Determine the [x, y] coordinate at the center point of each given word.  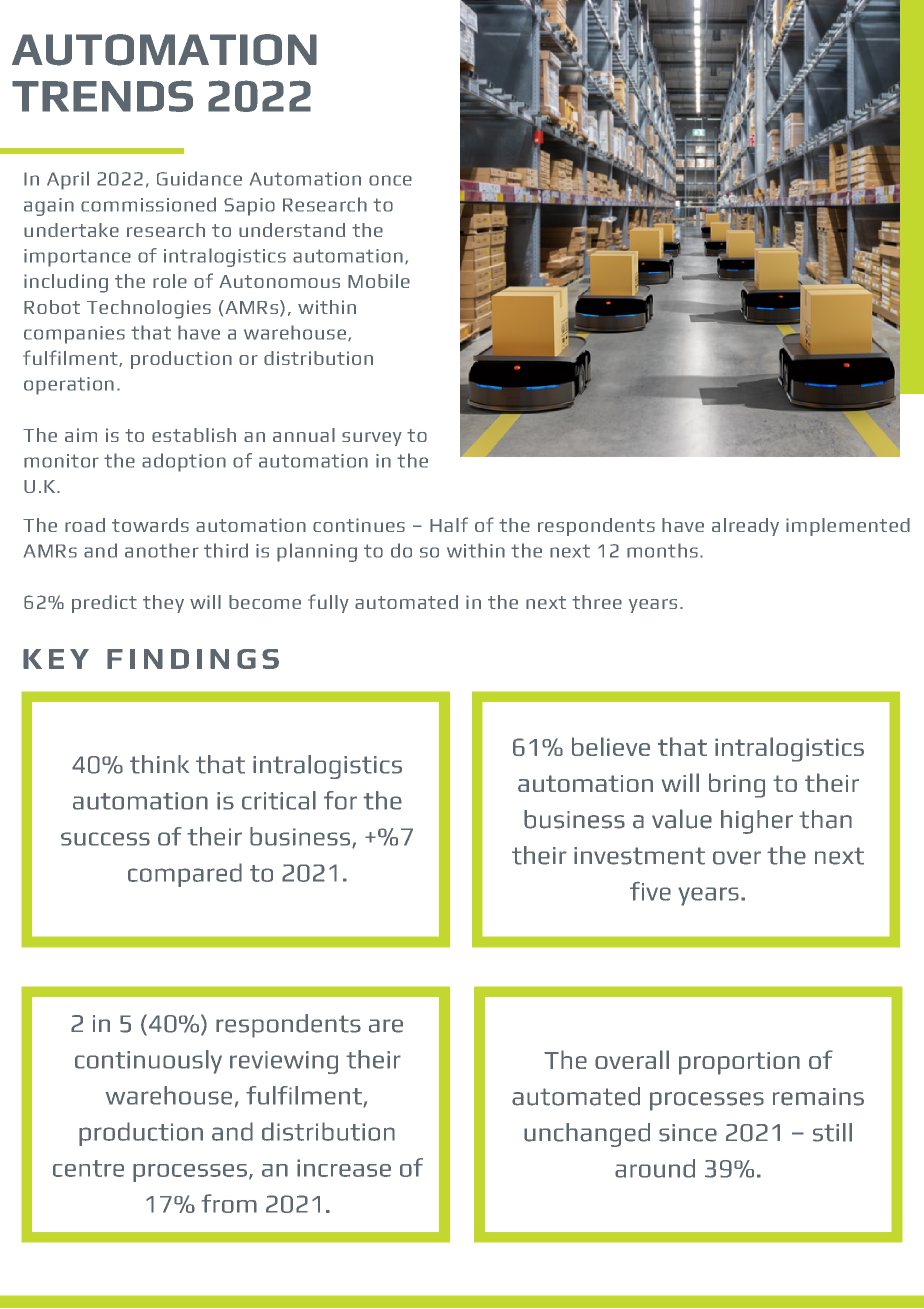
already [745, 527]
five [650, 891]
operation [69, 386]
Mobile [379, 281]
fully [328, 603]
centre [88, 1168]
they [163, 604]
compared [185, 875]
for [340, 800]
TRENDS [102, 96]
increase [344, 1168]
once [390, 180]
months [662, 550]
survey [372, 439]
